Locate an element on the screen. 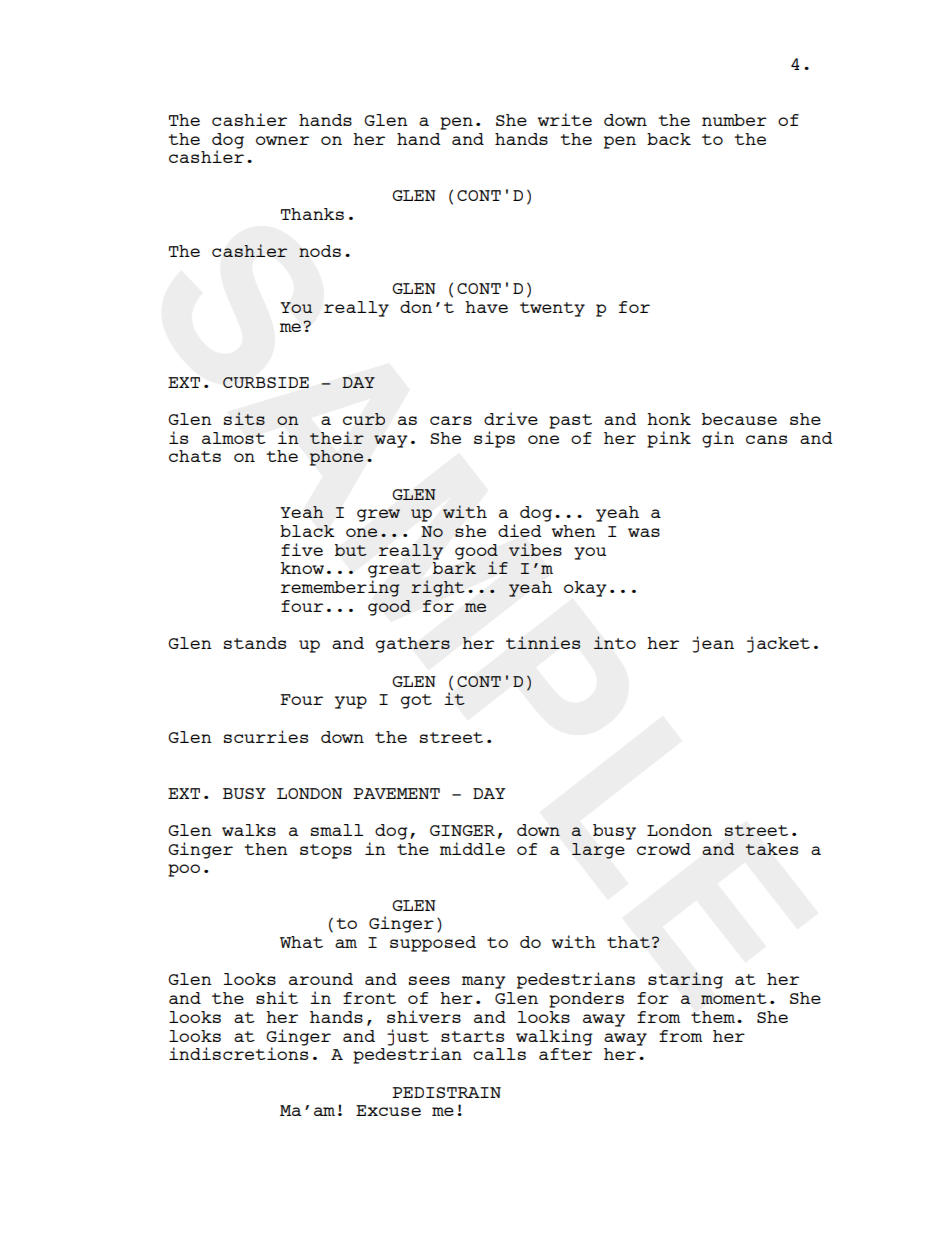 The image size is (952, 1233). owner is located at coordinates (282, 140).
